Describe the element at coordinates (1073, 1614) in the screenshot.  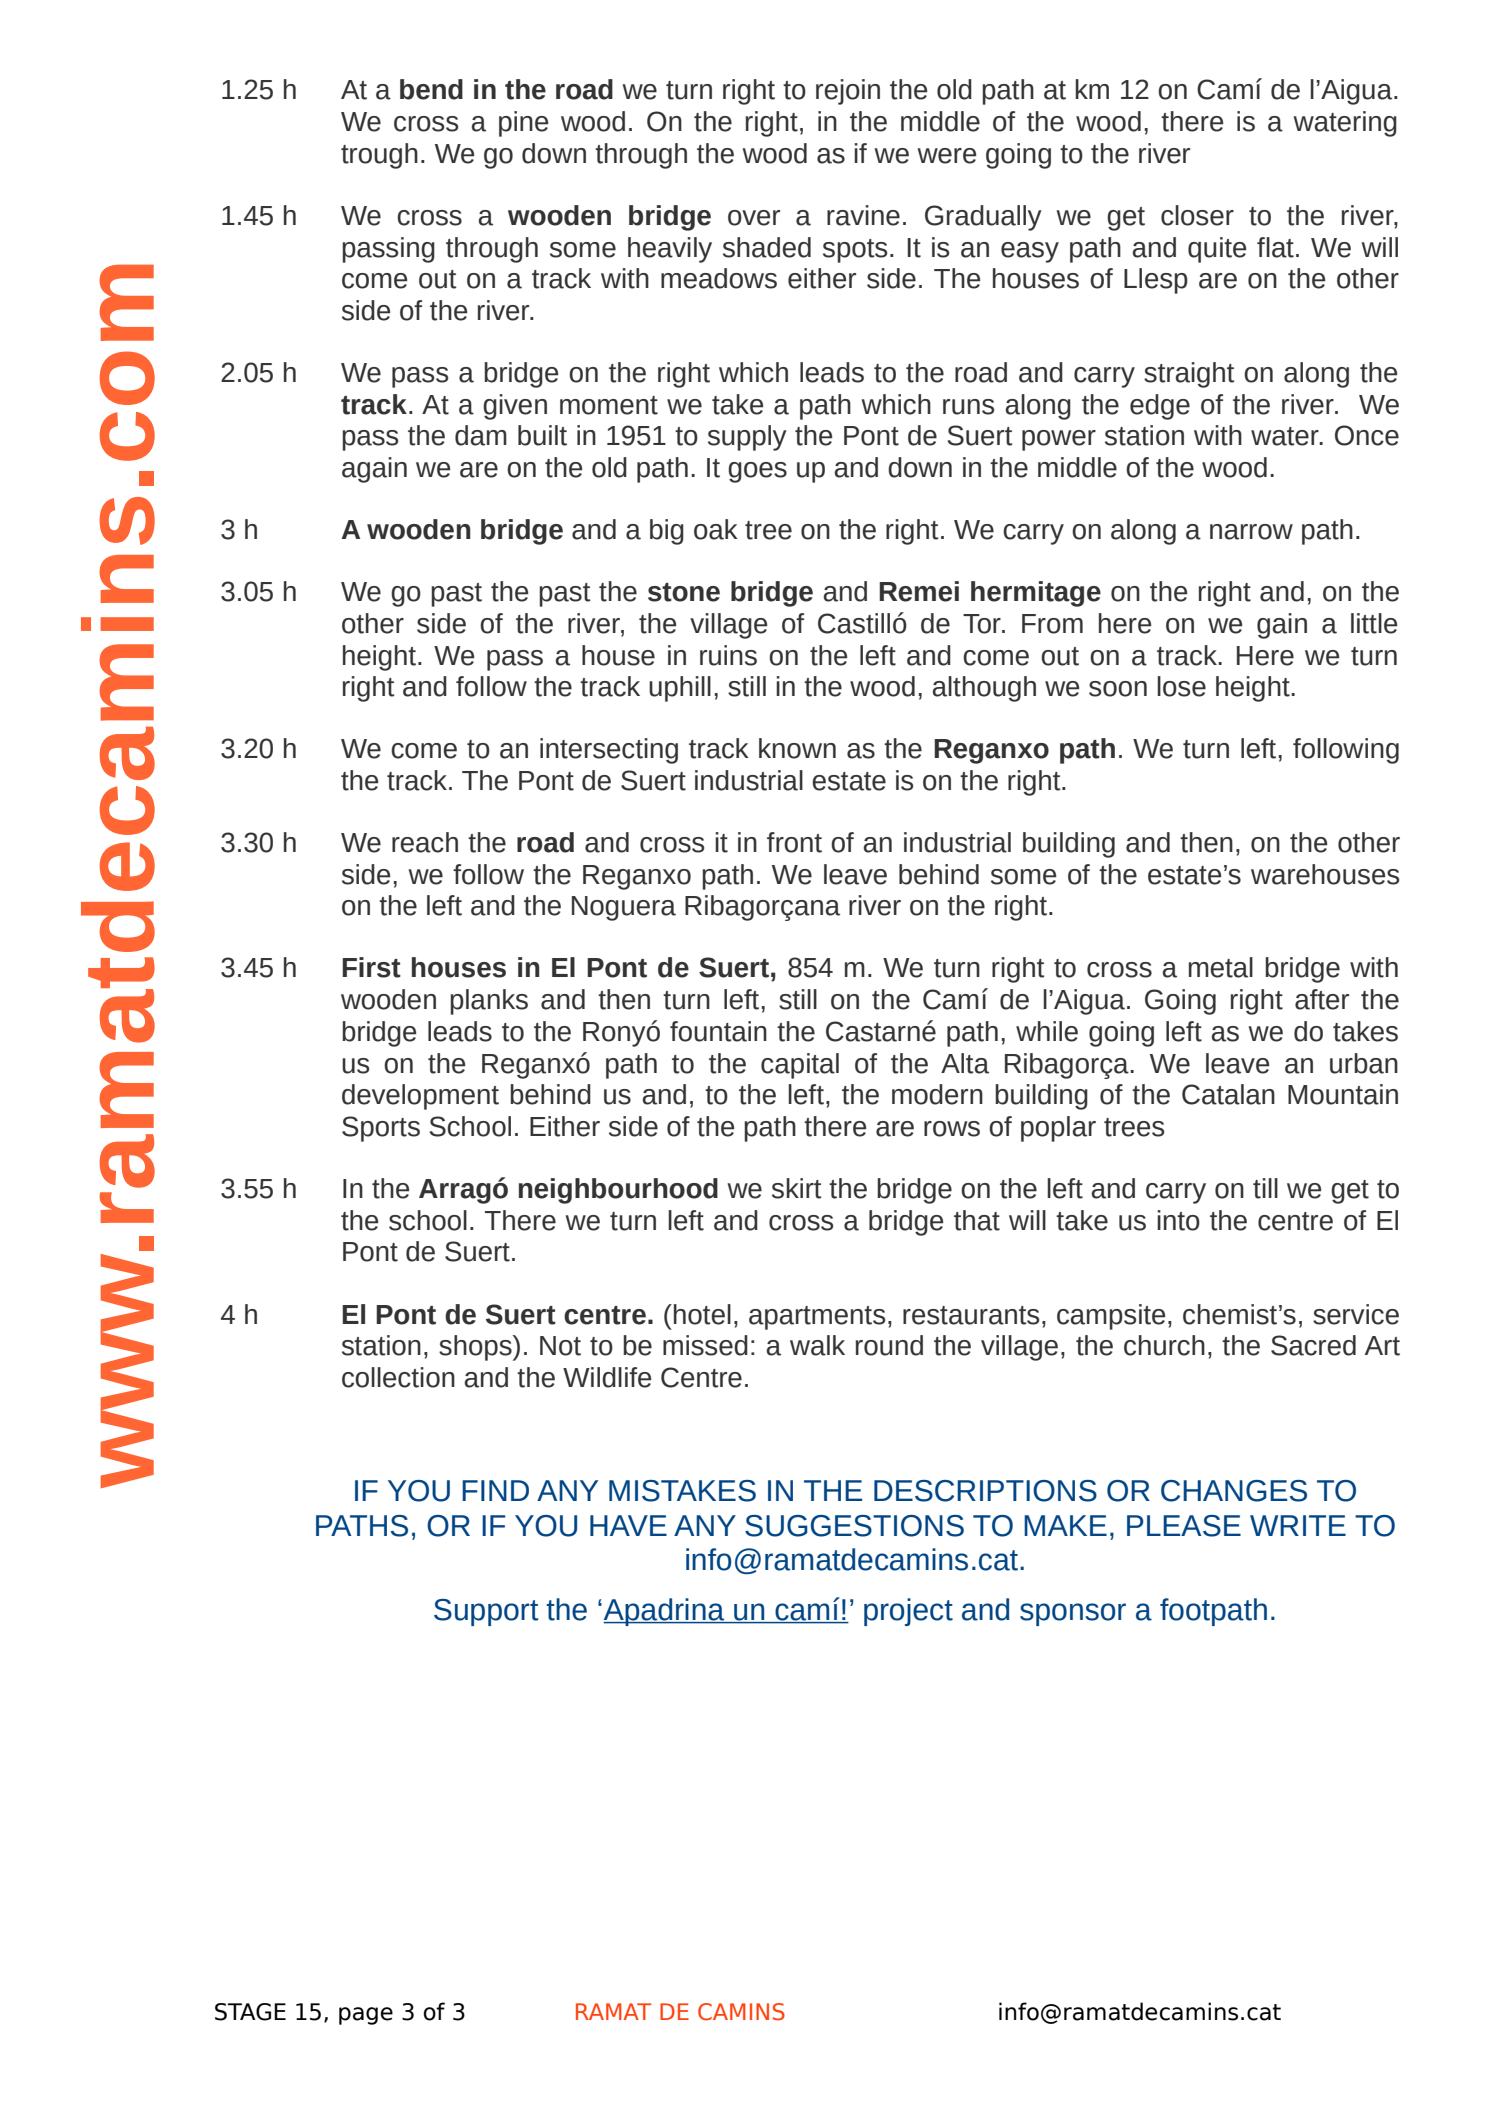
I see `sponsor` at that location.
